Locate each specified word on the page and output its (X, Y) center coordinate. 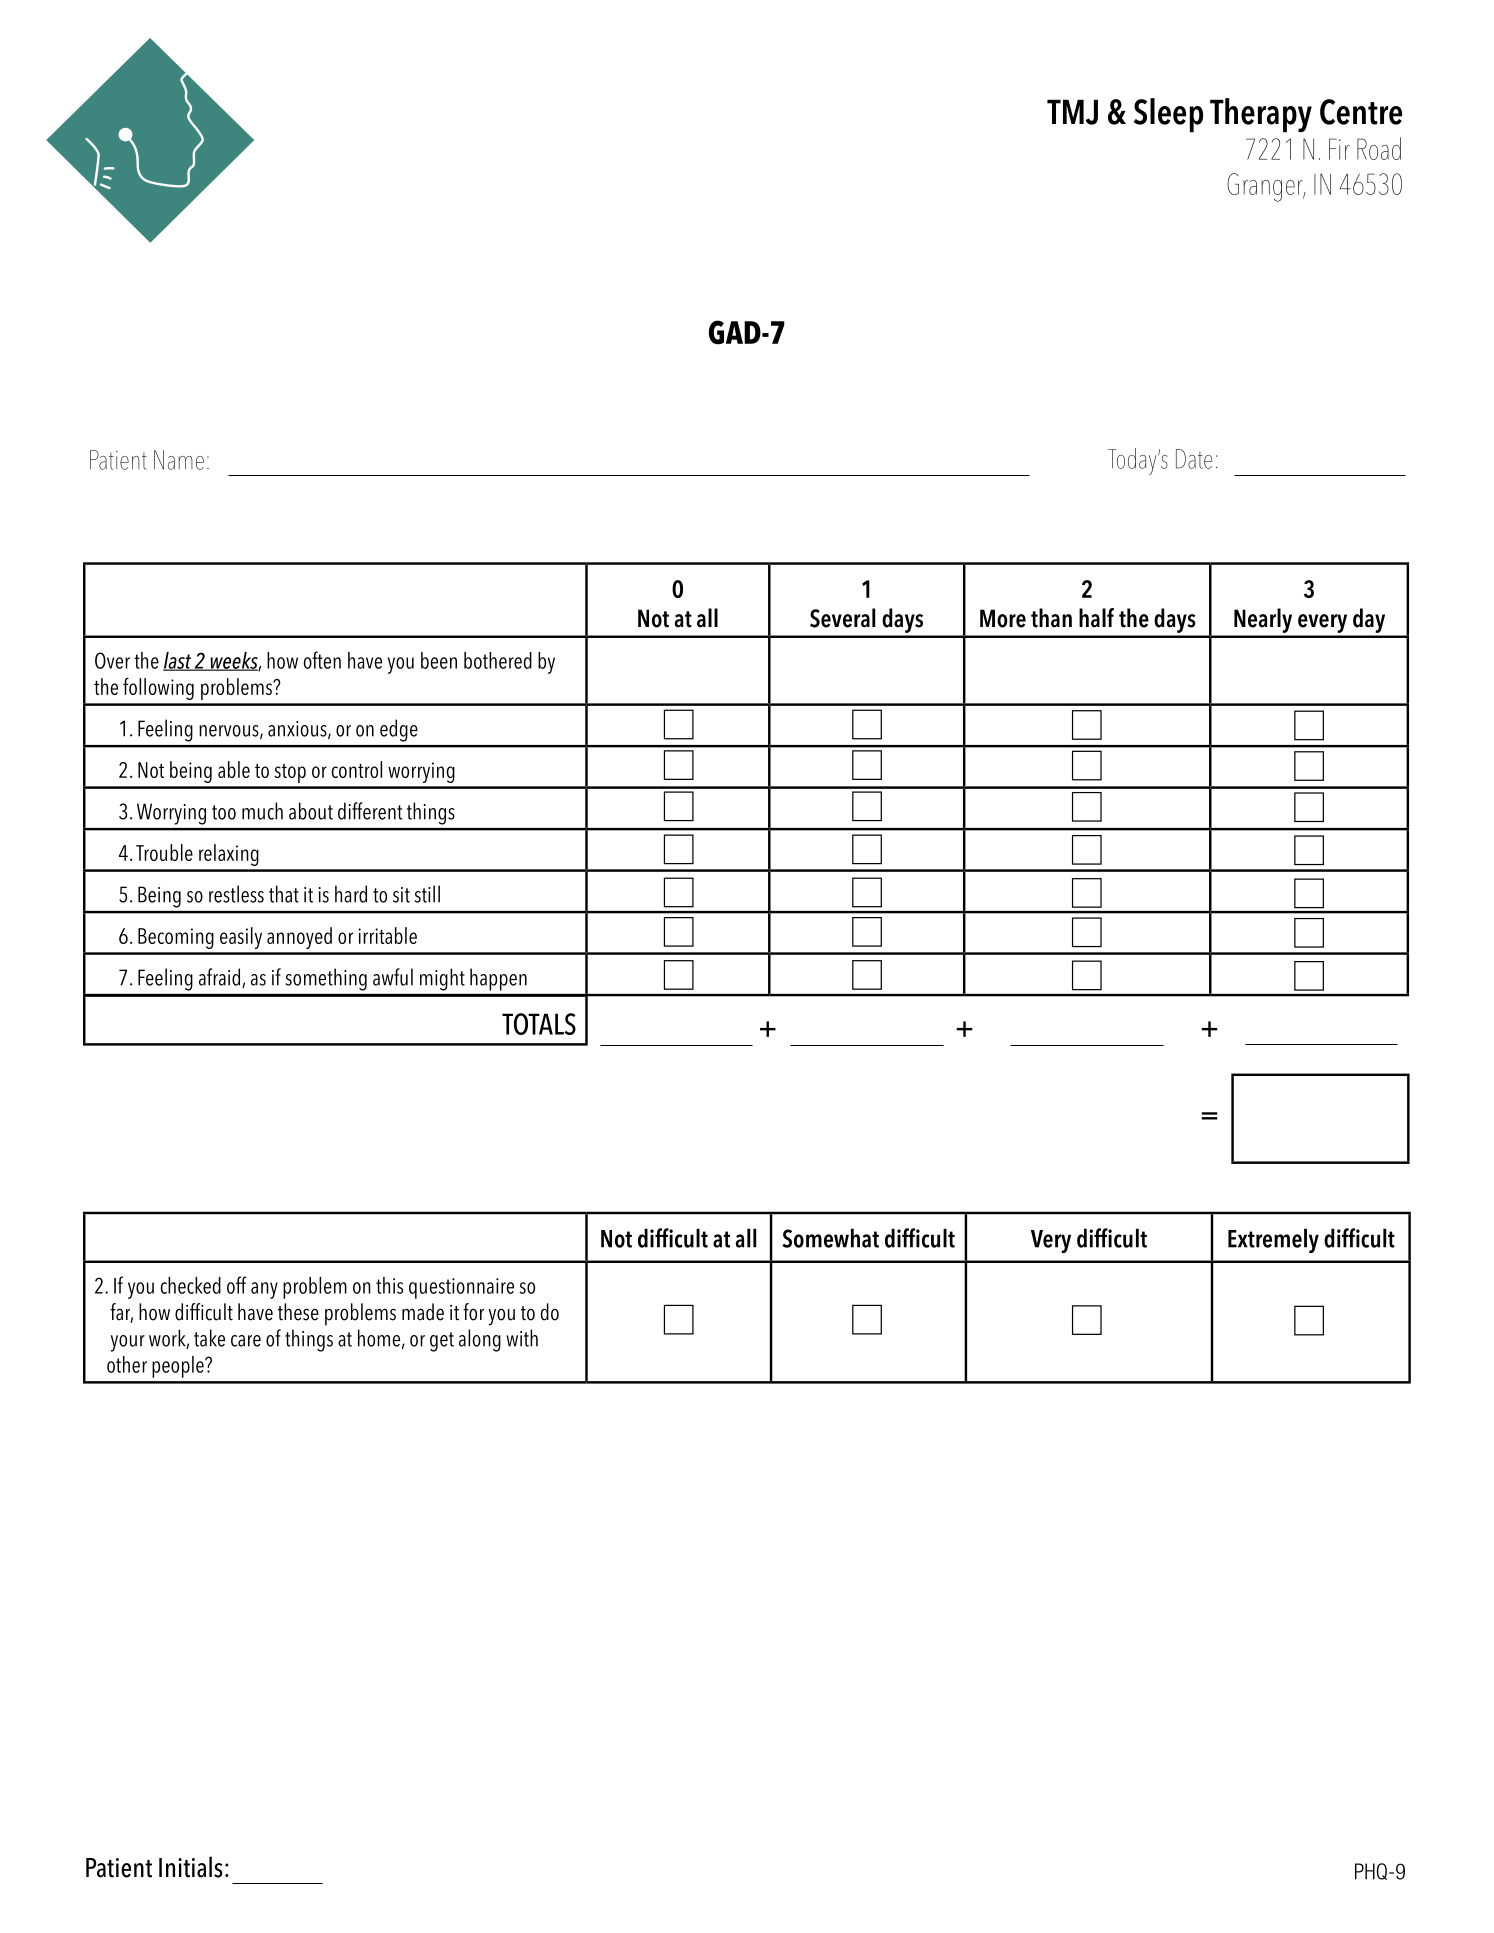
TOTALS (539, 1024)
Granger (1266, 187)
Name (179, 460)
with (522, 1338)
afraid (221, 978)
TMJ (1072, 112)
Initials (191, 1867)
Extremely (1273, 1240)
